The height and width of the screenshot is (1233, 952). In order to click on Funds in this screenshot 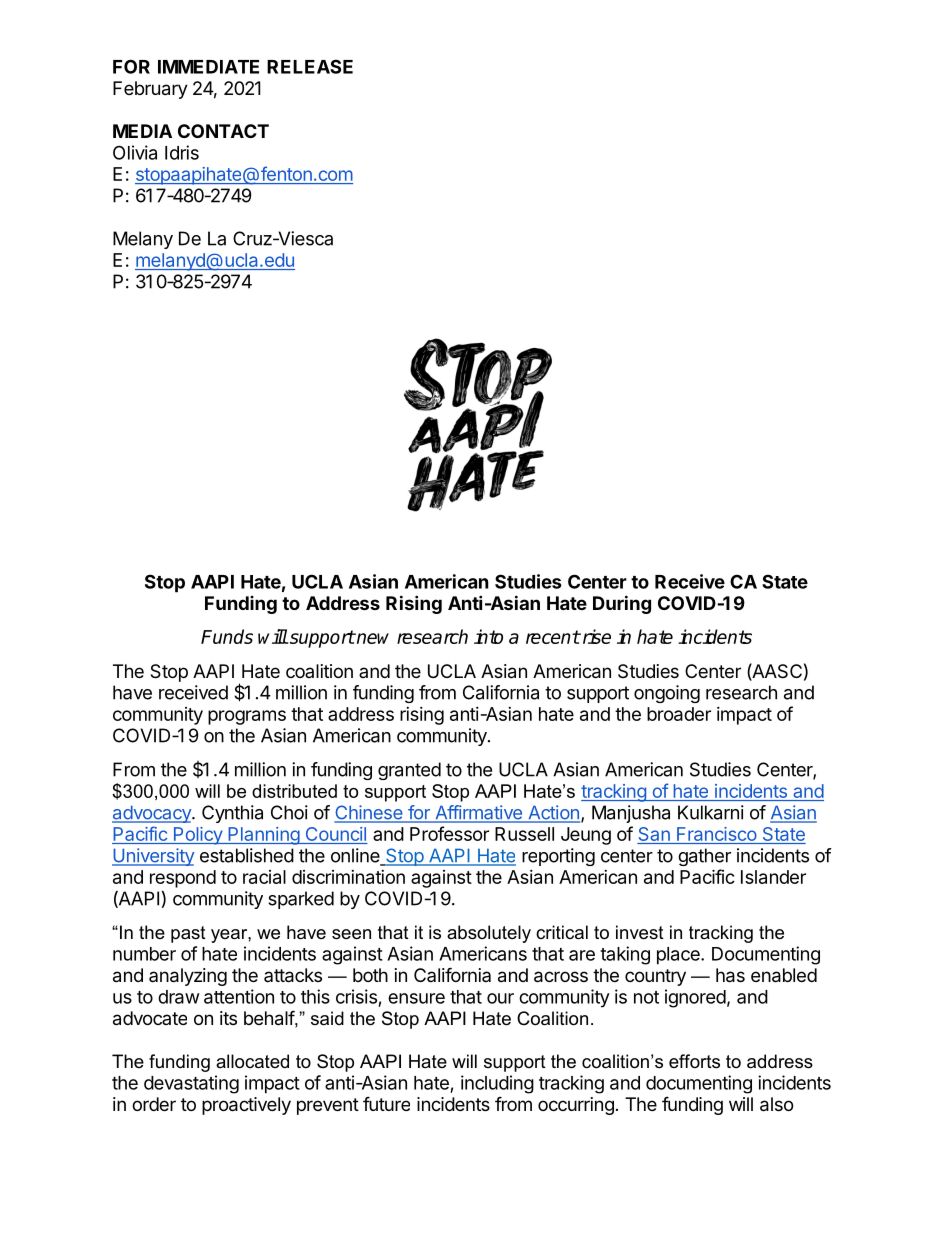, I will do `click(227, 636)`.
